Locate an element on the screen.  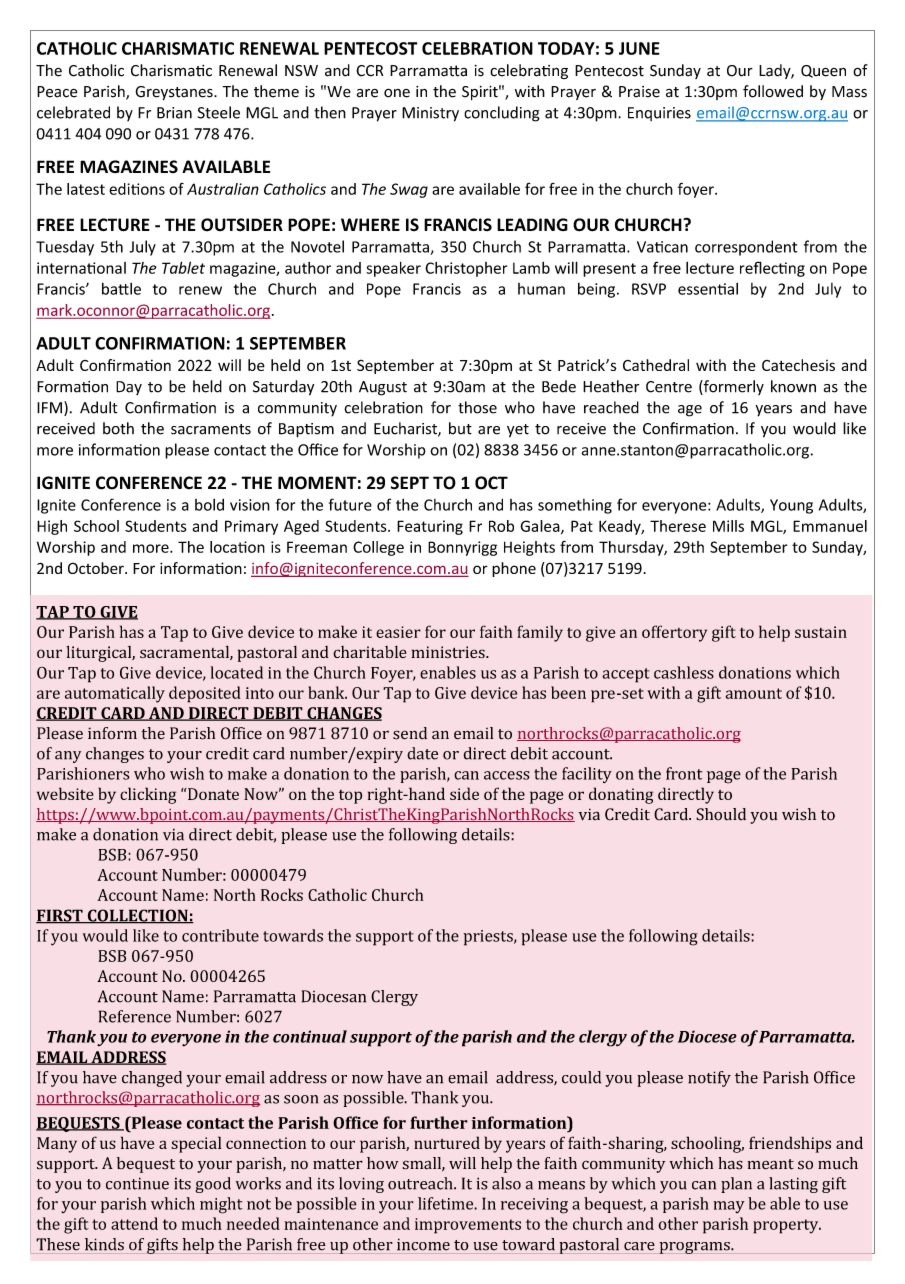
access is located at coordinates (507, 775).
